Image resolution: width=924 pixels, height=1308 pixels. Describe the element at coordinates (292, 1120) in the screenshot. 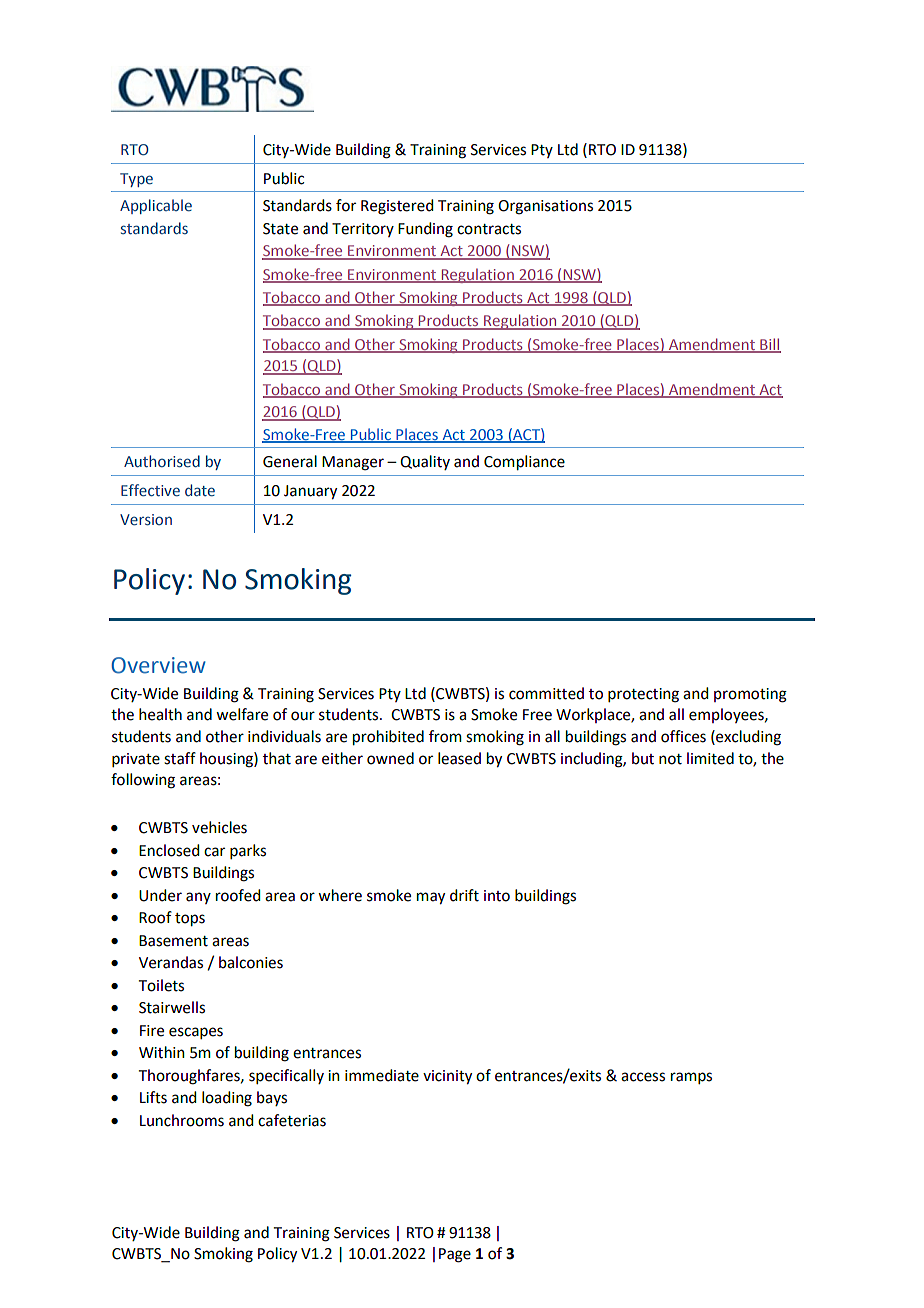

I see `cafeterias` at that location.
